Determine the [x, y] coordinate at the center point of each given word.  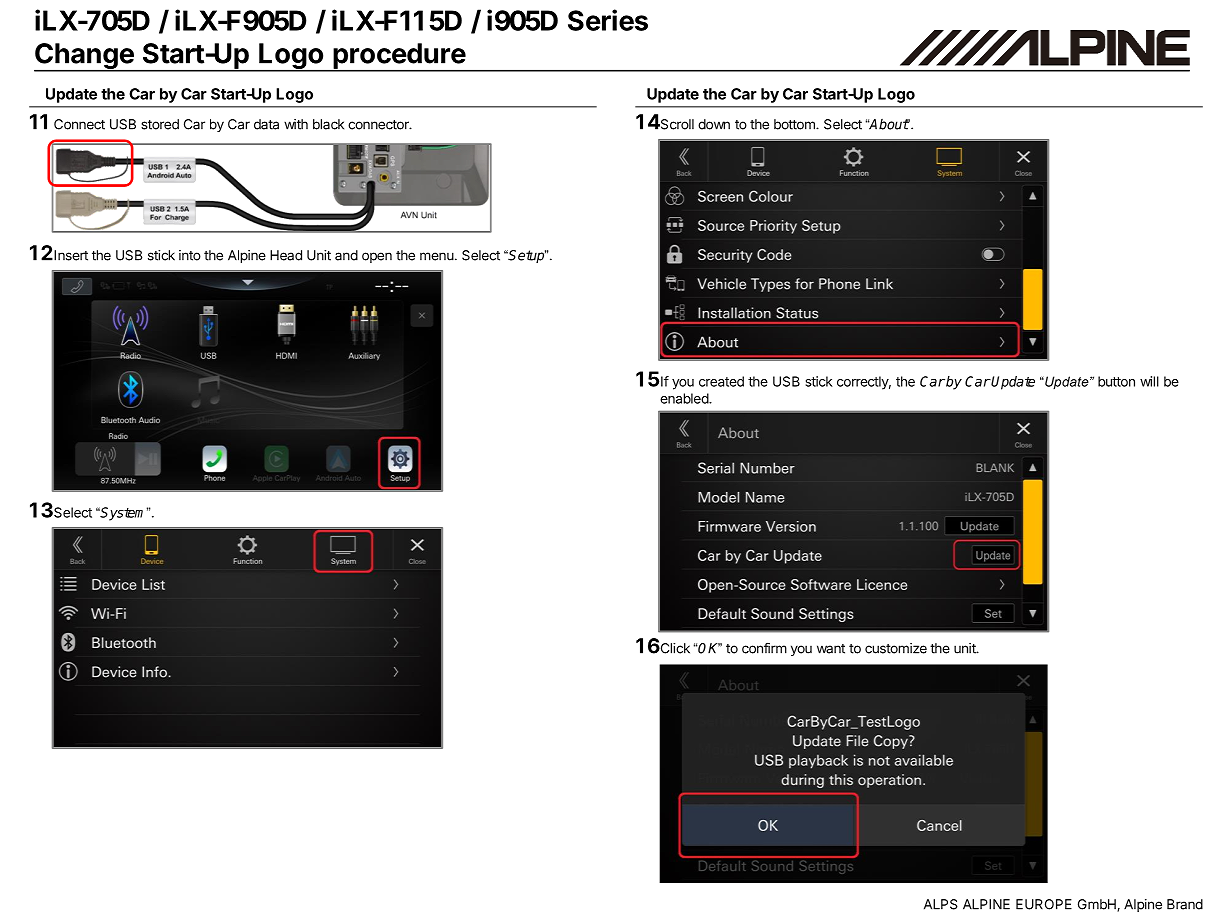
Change [85, 57]
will [1149, 381]
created [721, 381]
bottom [795, 124]
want [831, 649]
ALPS [941, 904]
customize [896, 648]
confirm [764, 648]
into [190, 255]
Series [608, 20]
